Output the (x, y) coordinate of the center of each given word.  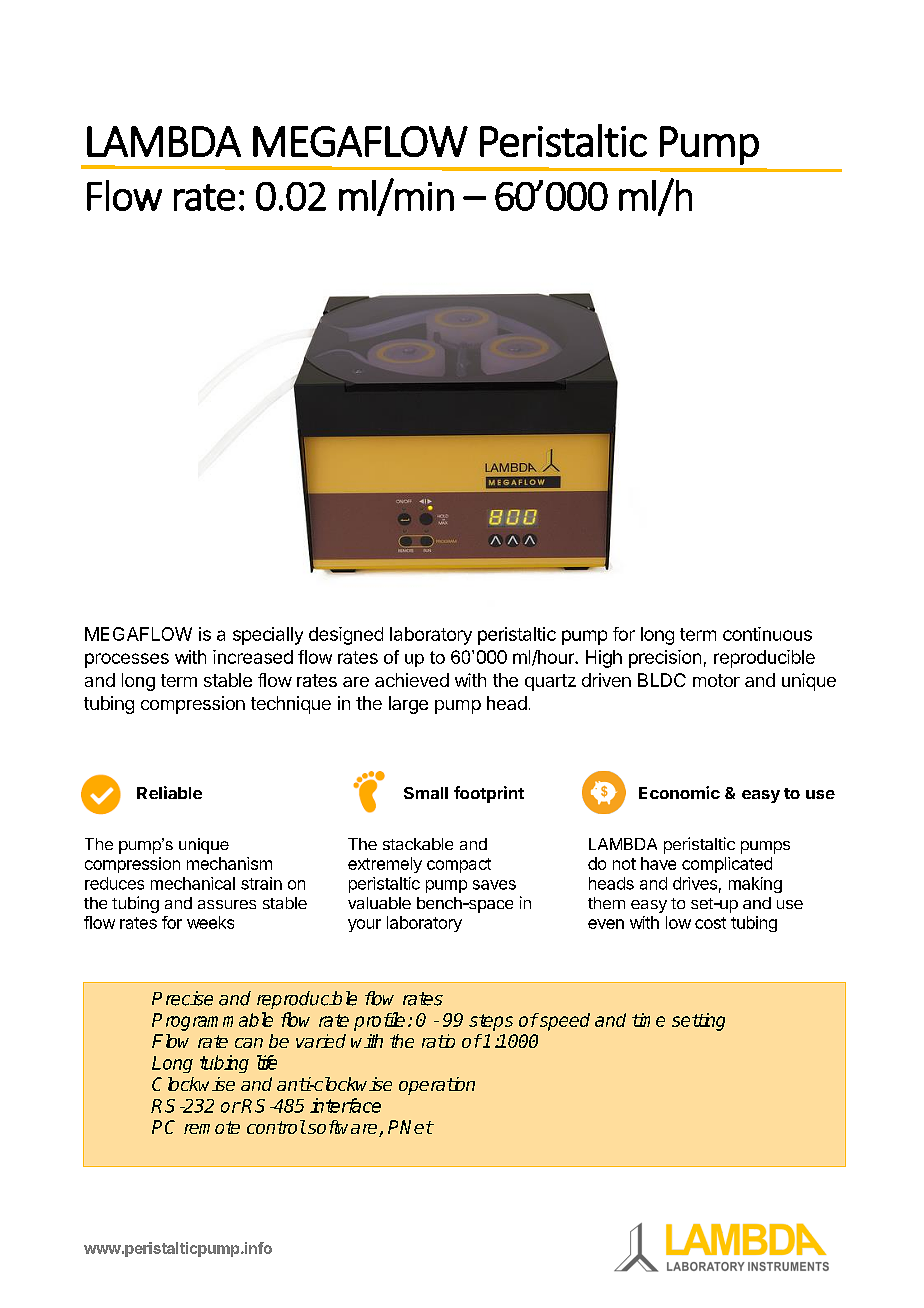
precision (665, 659)
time (648, 1020)
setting (698, 1022)
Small (426, 793)
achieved (412, 680)
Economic (679, 792)
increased (253, 657)
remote (212, 1127)
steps (491, 1022)
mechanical (193, 883)
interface (345, 1105)
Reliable (169, 792)
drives (695, 883)
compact (459, 865)
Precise (182, 998)
